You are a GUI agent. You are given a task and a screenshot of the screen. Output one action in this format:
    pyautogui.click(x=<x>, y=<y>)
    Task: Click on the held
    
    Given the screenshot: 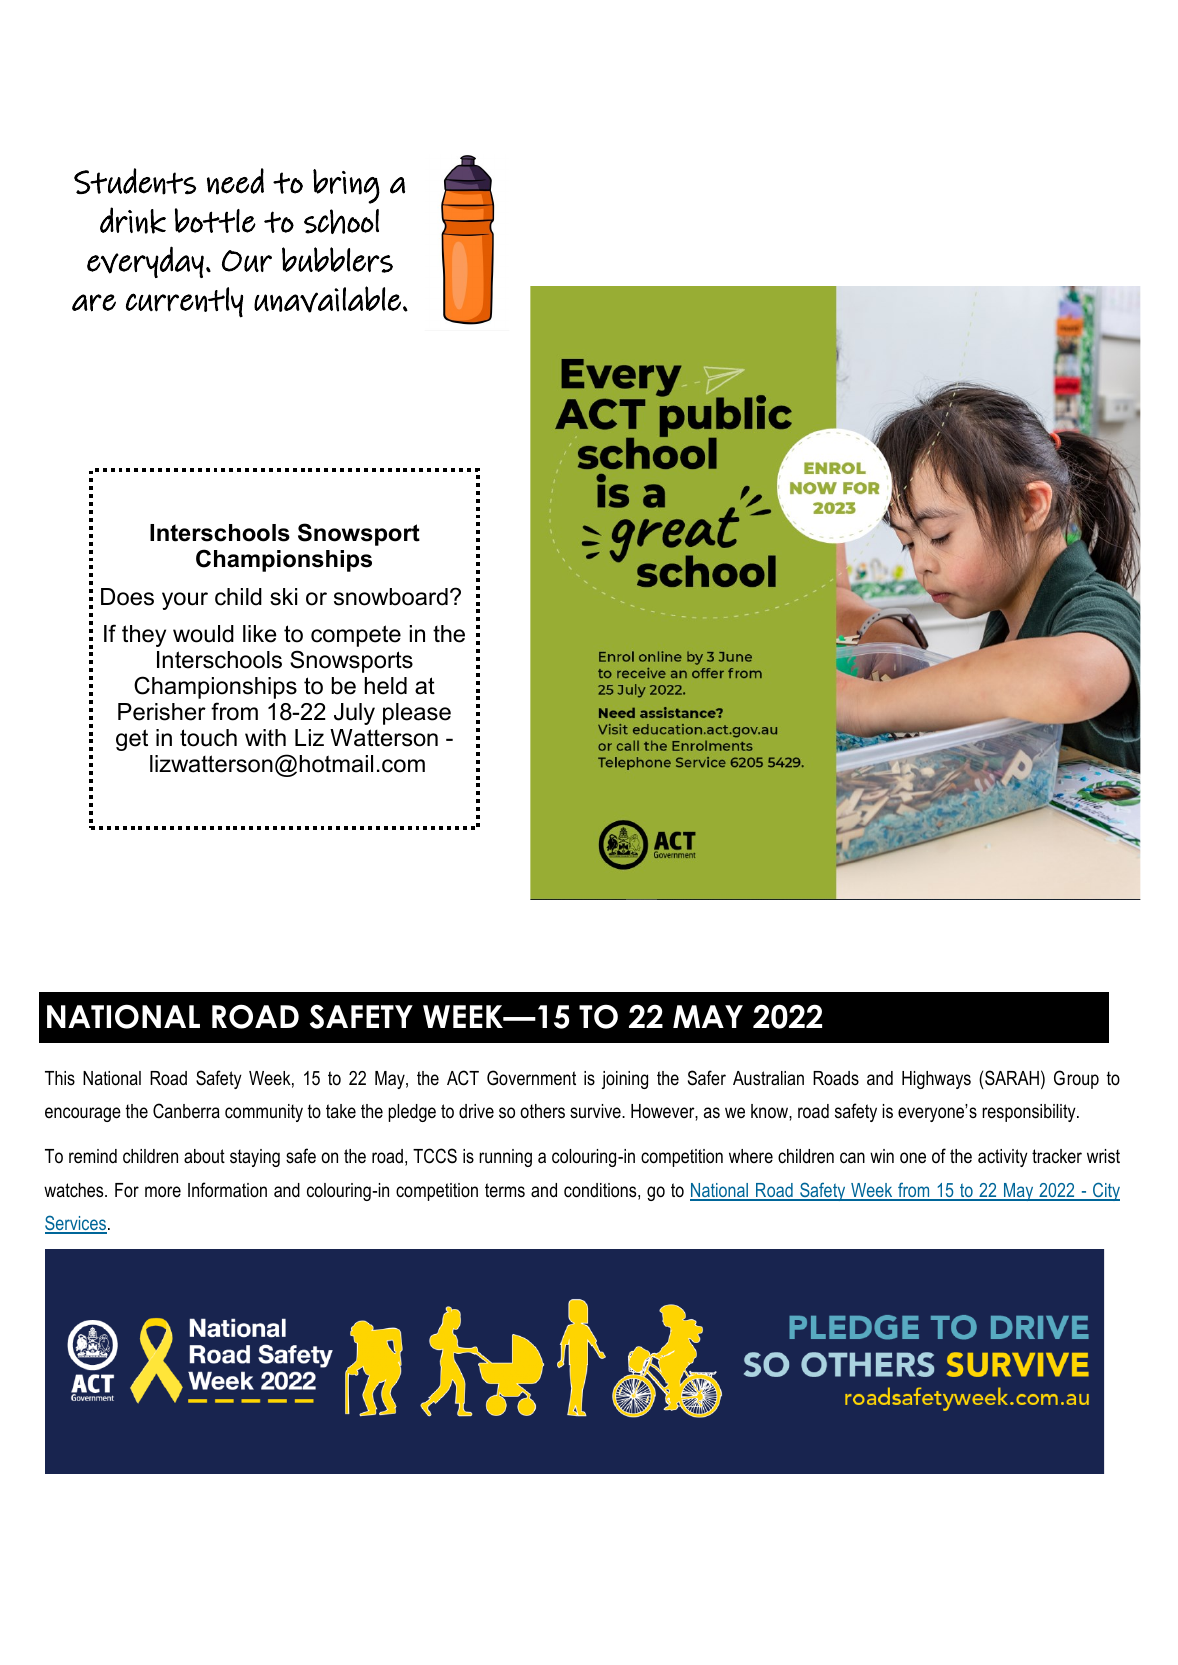 What is the action you would take?
    pyautogui.click(x=386, y=686)
